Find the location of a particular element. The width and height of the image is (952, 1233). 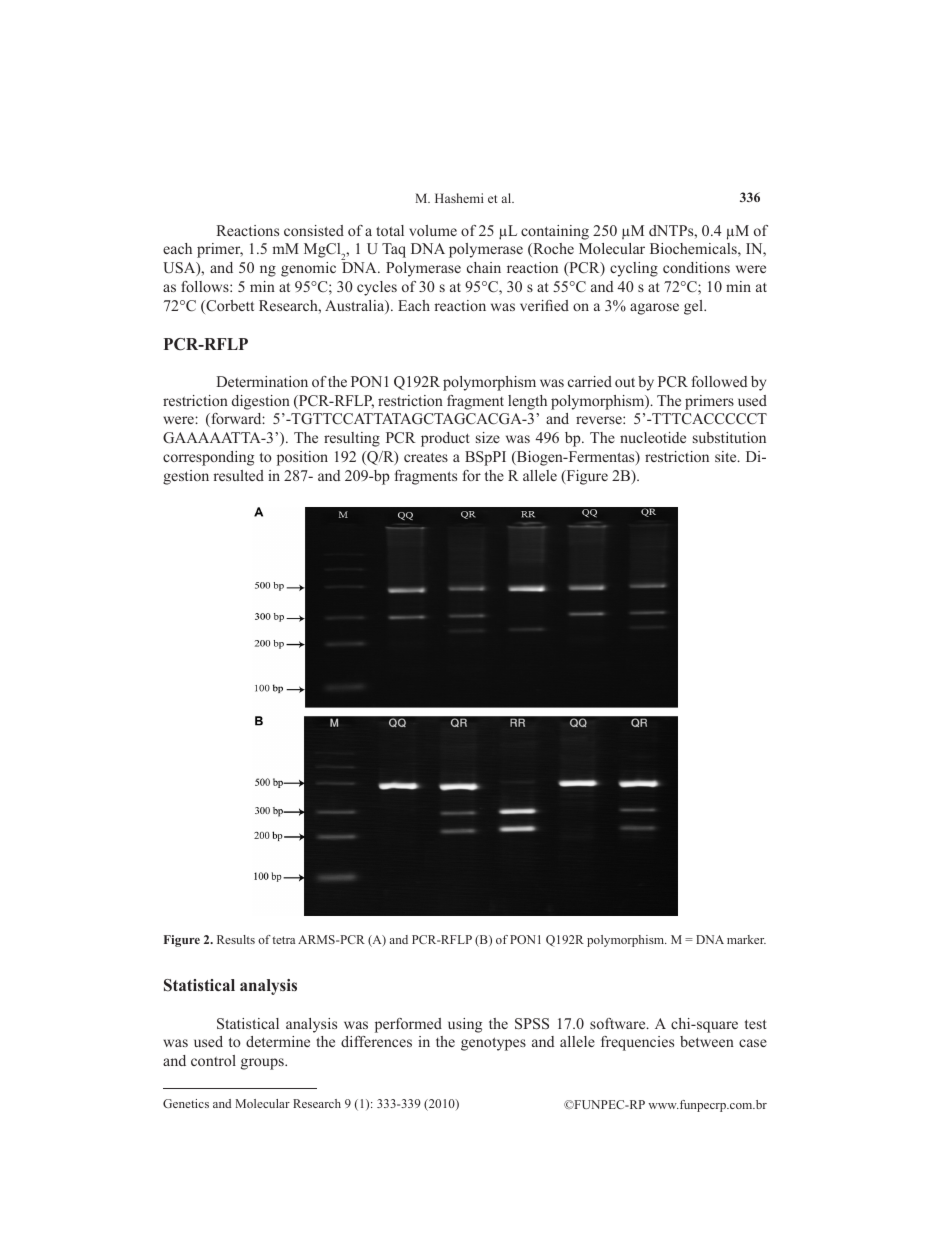

marker is located at coordinates (746, 939).
